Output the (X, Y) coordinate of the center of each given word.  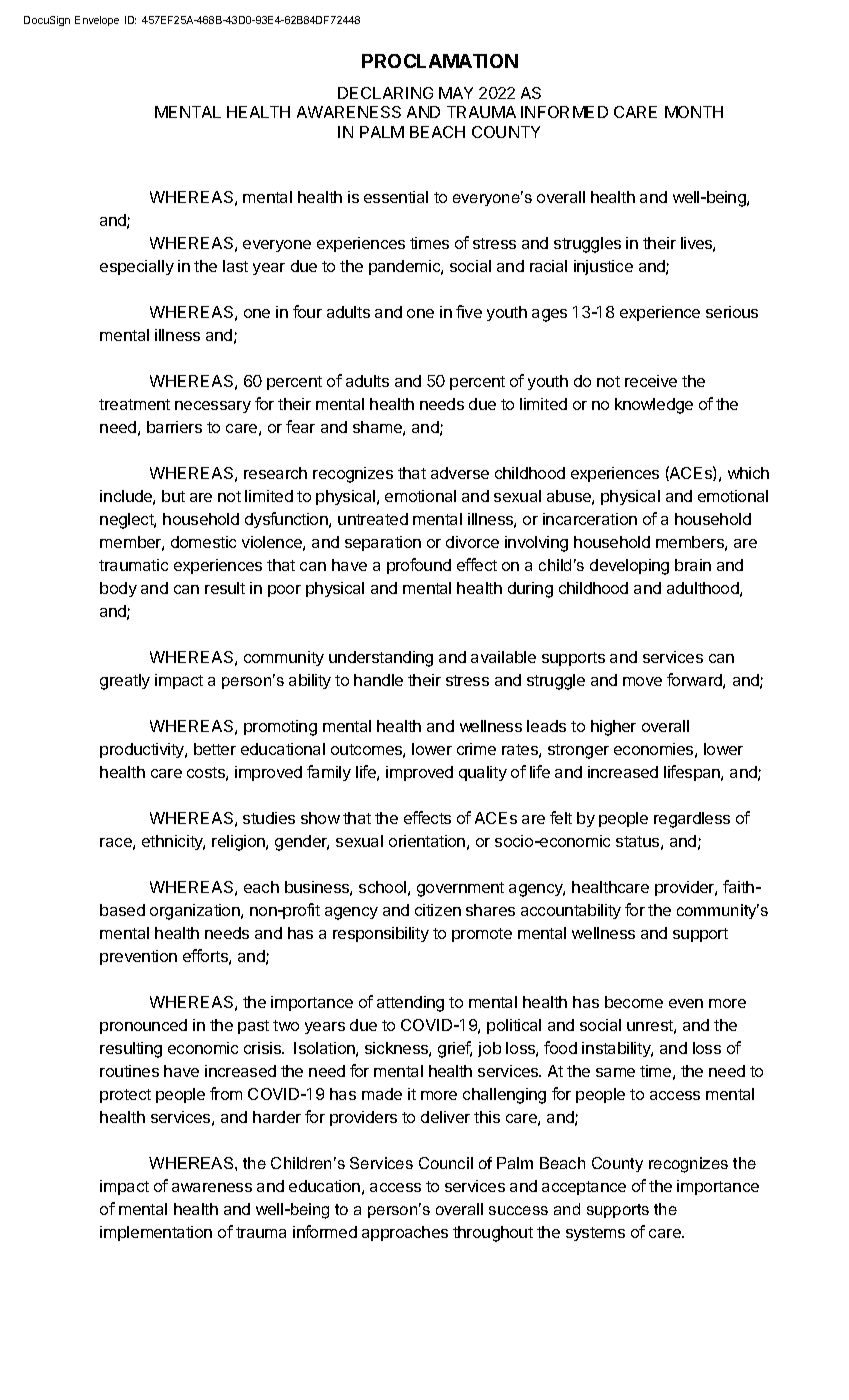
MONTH (694, 112)
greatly (125, 682)
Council (446, 1163)
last (235, 266)
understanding (381, 659)
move (642, 681)
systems (595, 1234)
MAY (456, 93)
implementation (156, 1233)
